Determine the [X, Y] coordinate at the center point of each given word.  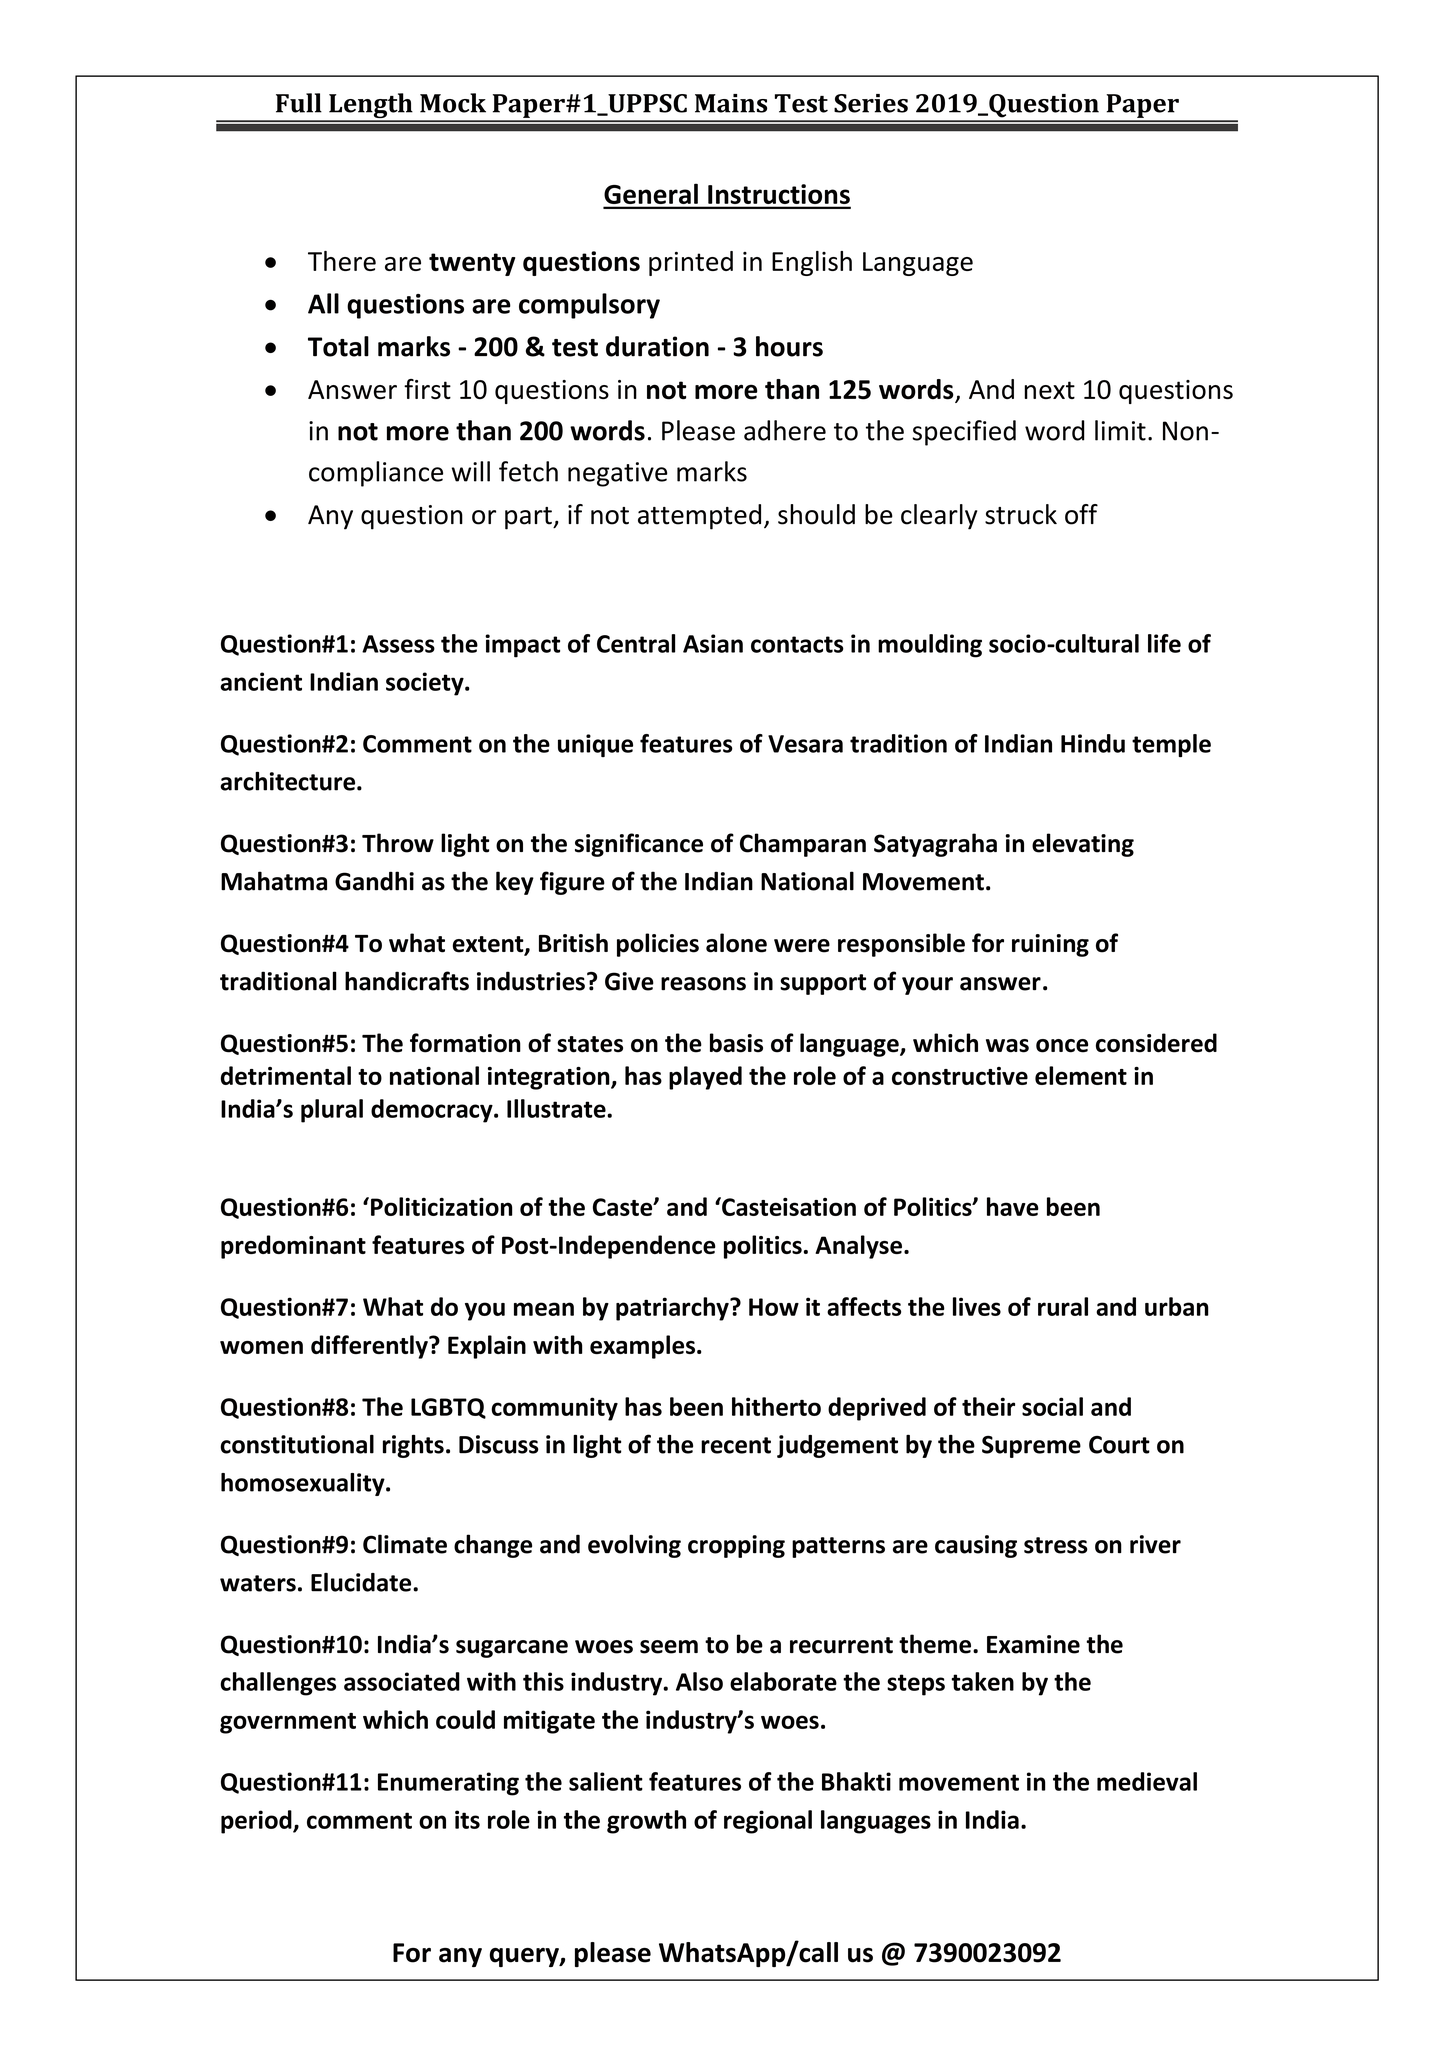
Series [871, 103]
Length [371, 107]
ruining [1050, 945]
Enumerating [448, 1784]
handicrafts [407, 981]
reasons [703, 984]
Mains [731, 103]
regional [768, 1822]
